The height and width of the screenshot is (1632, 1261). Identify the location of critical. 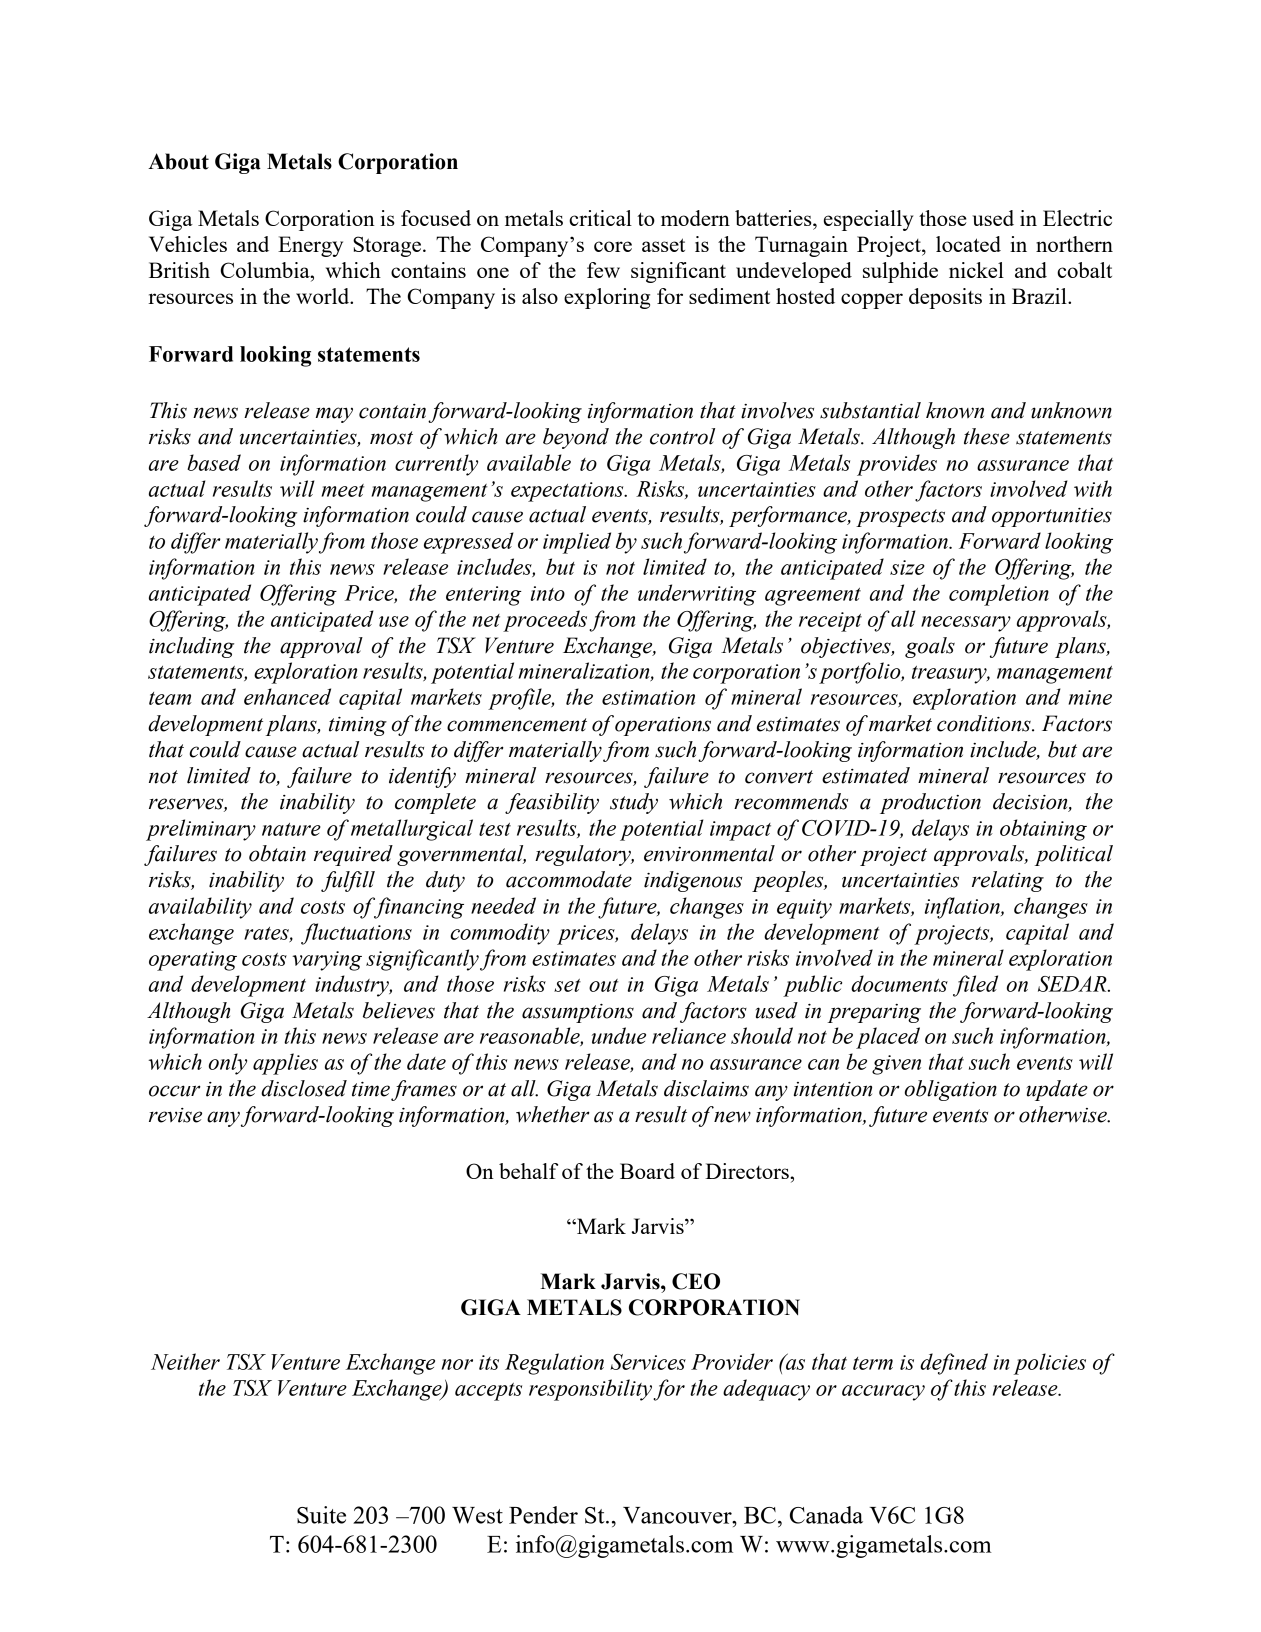
(600, 218).
